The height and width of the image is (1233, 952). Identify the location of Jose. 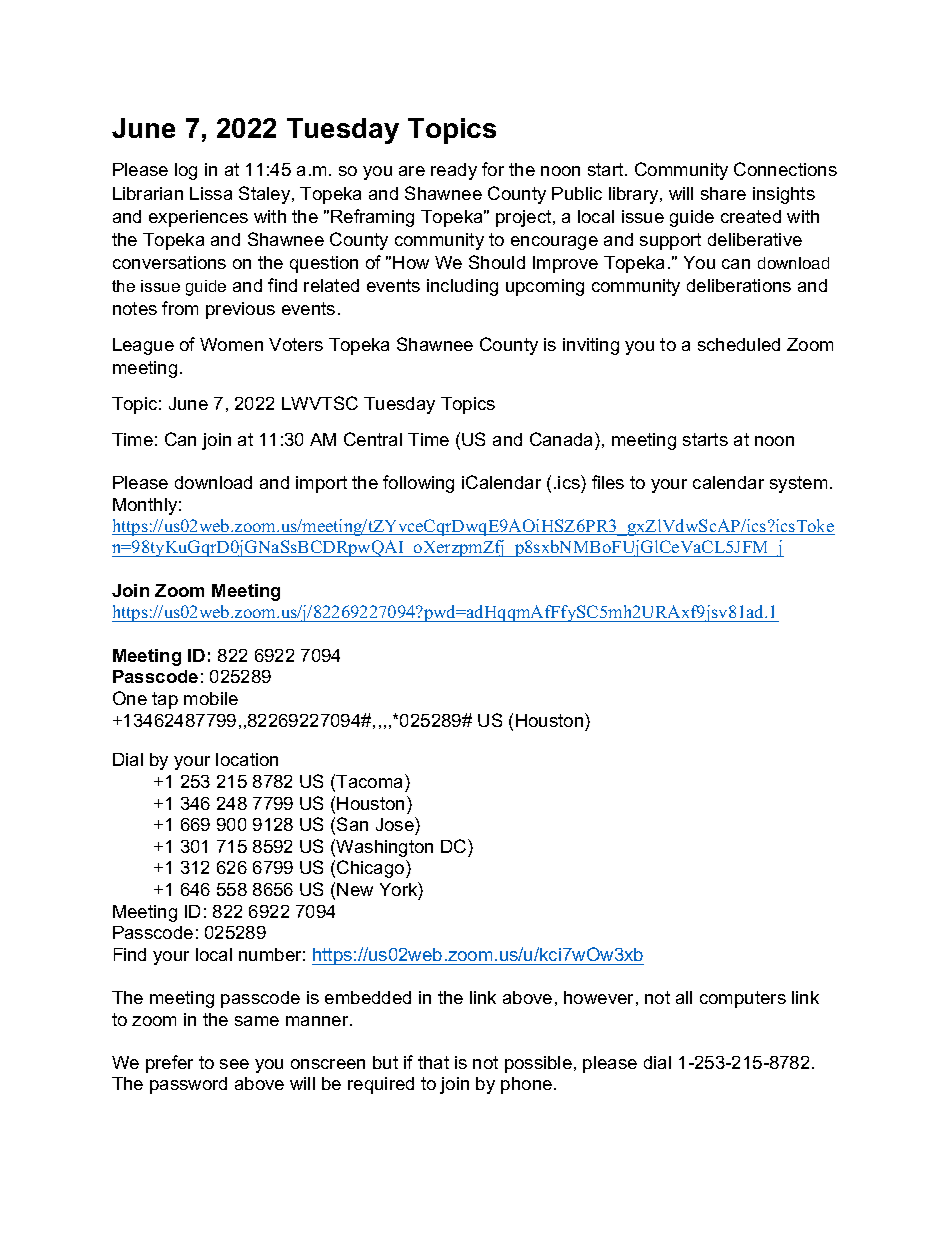
(396, 824).
